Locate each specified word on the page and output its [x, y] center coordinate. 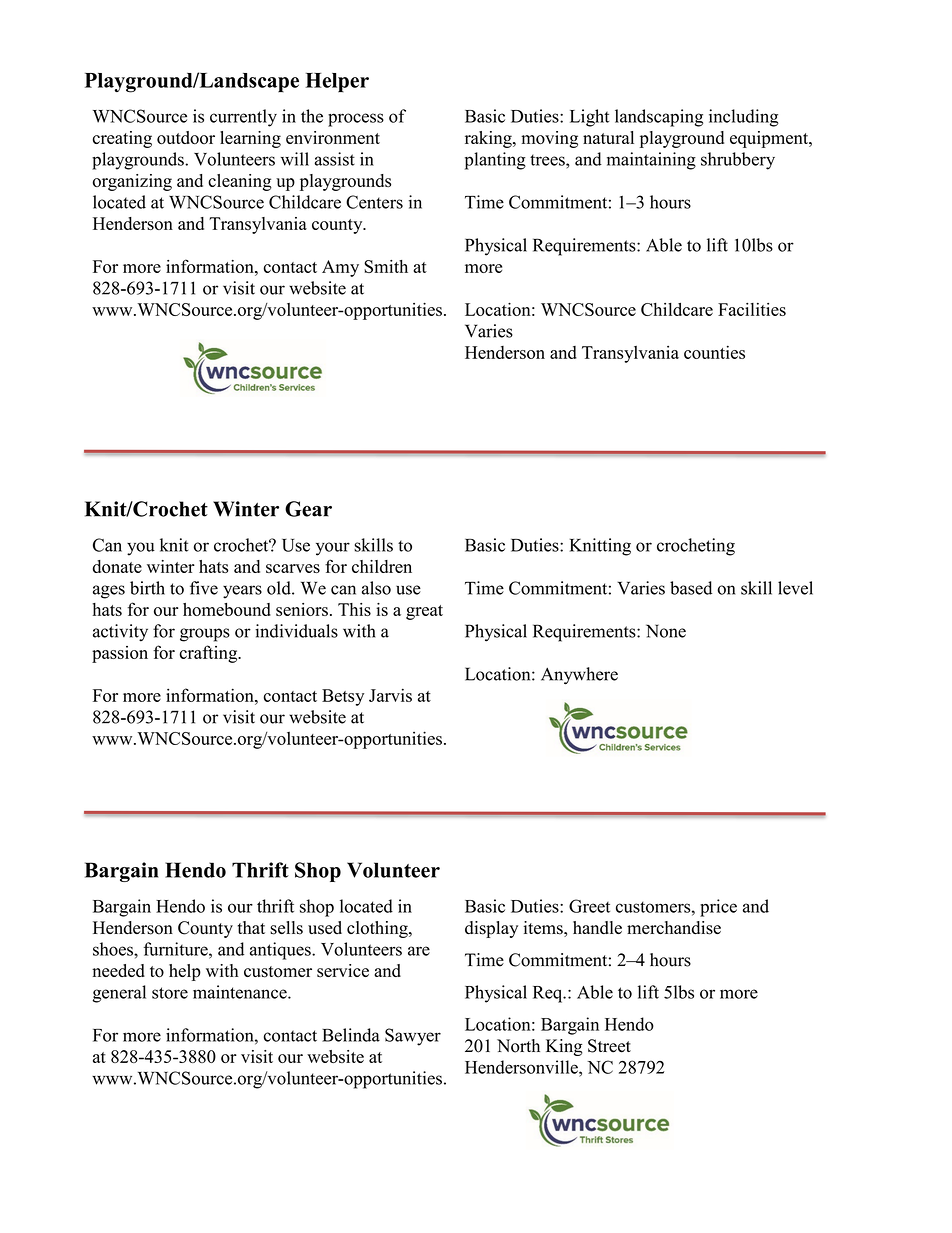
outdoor [186, 138]
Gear [308, 509]
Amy [340, 268]
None [666, 631]
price [718, 908]
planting [495, 161]
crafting [210, 654]
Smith [386, 266]
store [170, 993]
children [382, 566]
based [691, 588]
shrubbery [738, 161]
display [491, 929]
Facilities [752, 309]
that [251, 927]
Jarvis [390, 695]
